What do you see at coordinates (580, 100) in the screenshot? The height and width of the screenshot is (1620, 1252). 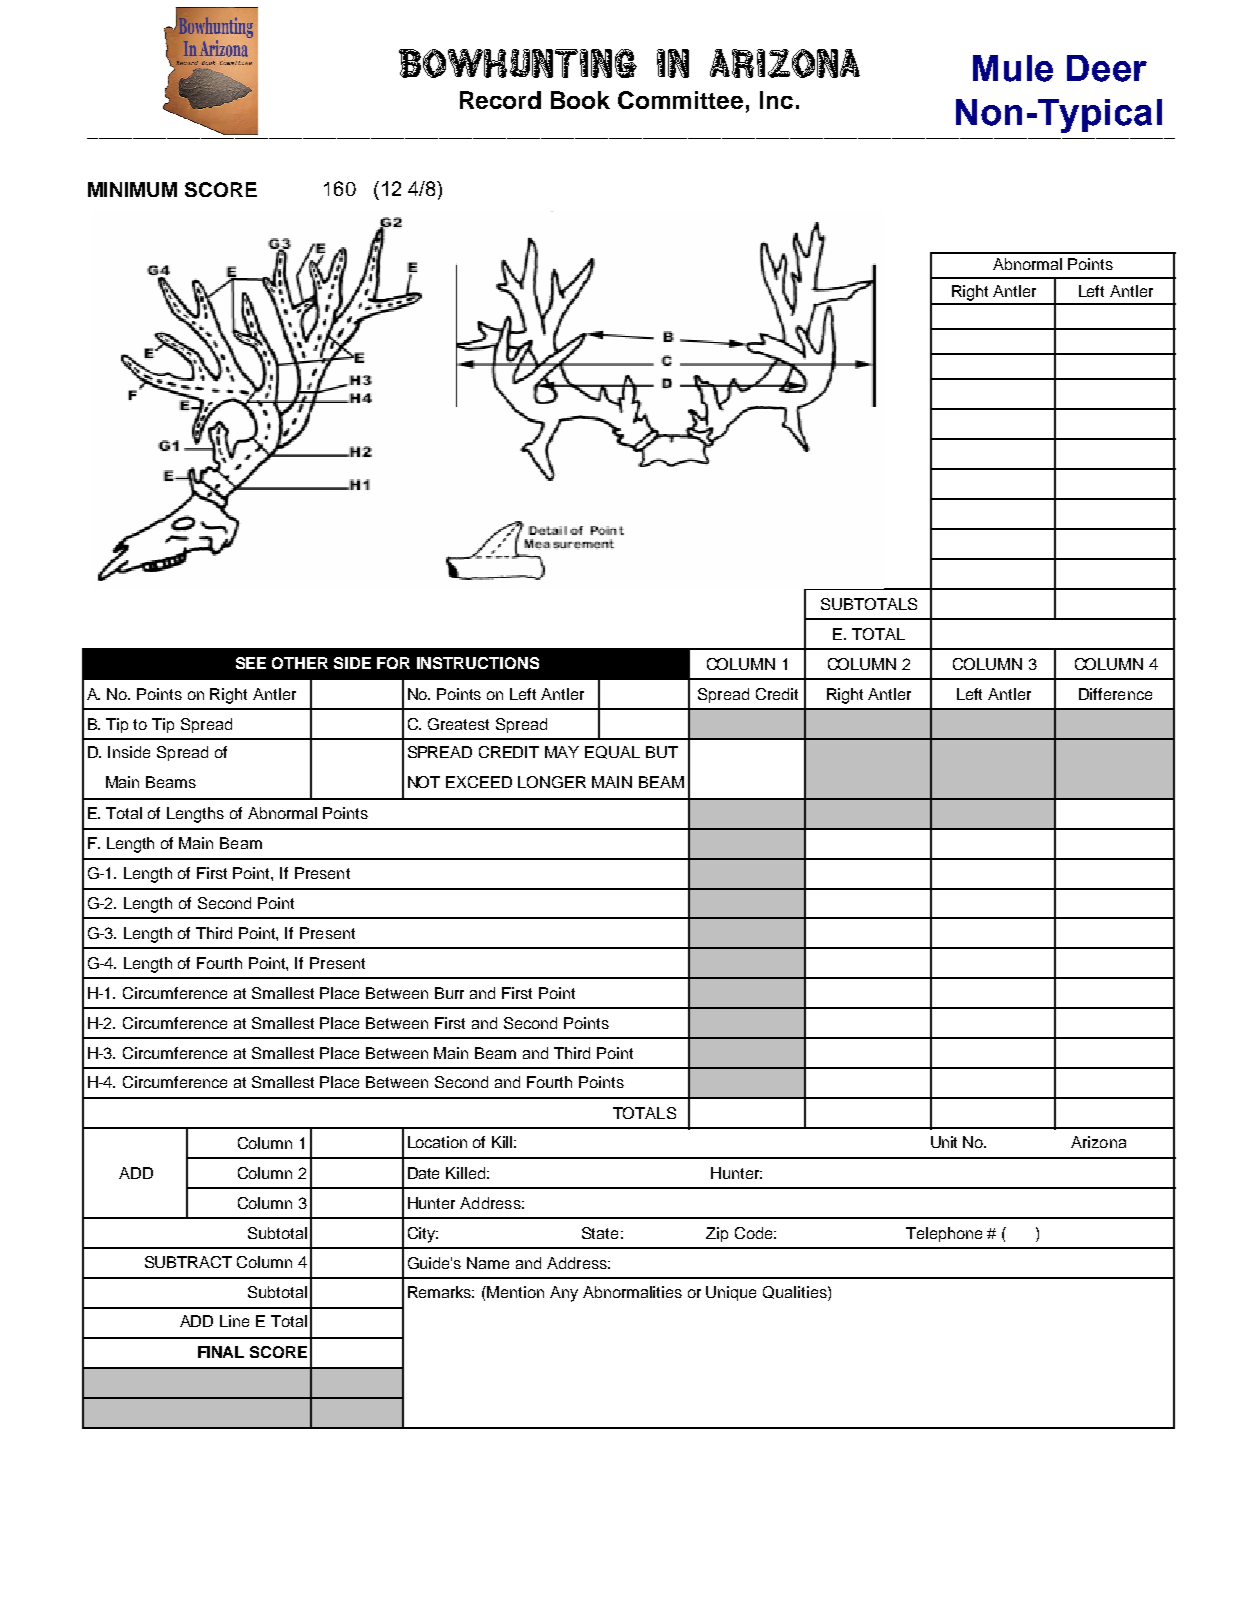 I see `Book` at bounding box center [580, 100].
